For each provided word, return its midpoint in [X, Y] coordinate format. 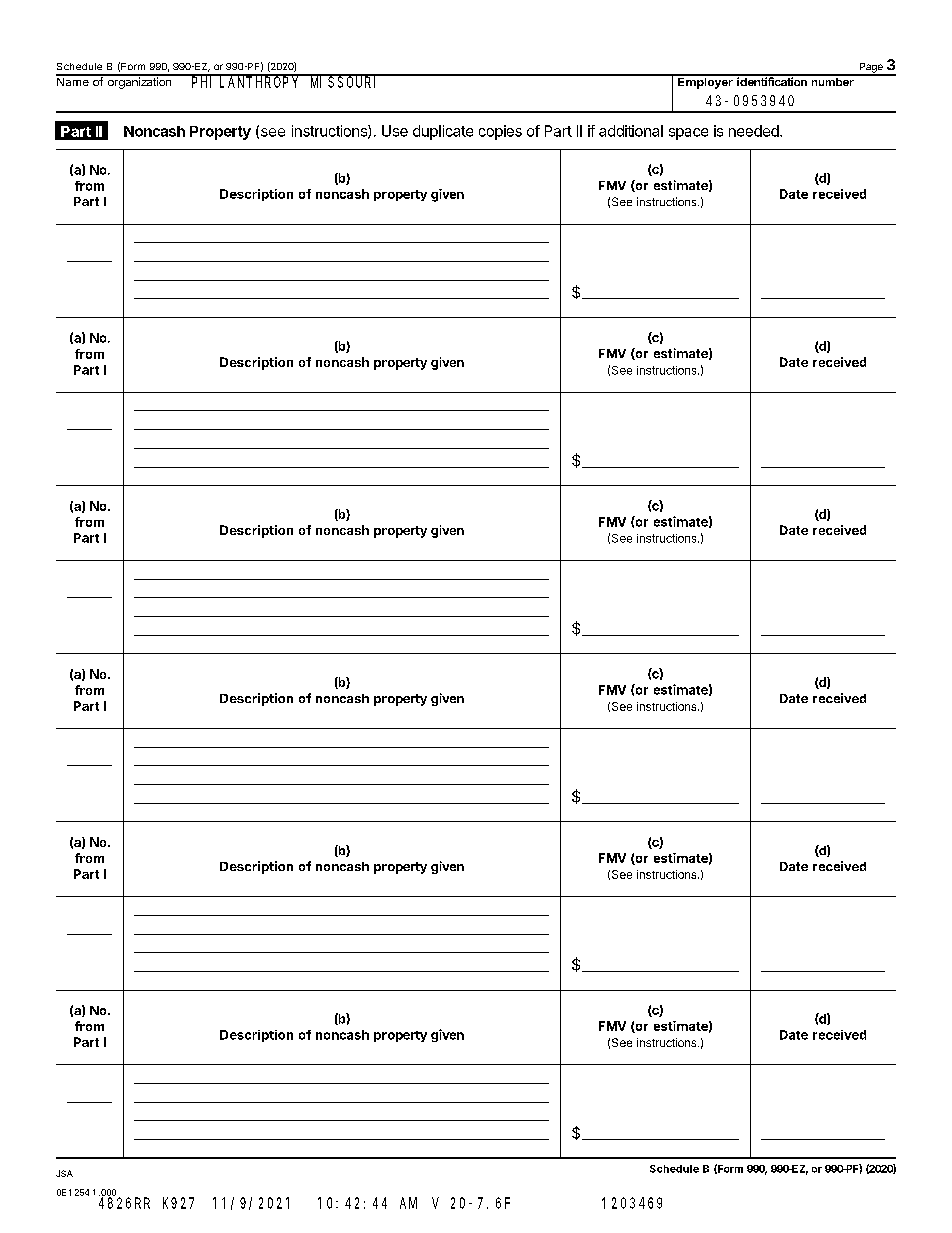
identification [772, 80]
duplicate [443, 132]
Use [395, 131]
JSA [64, 1173]
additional [631, 131]
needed [755, 131]
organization [139, 82]
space [688, 134]
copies [500, 132]
